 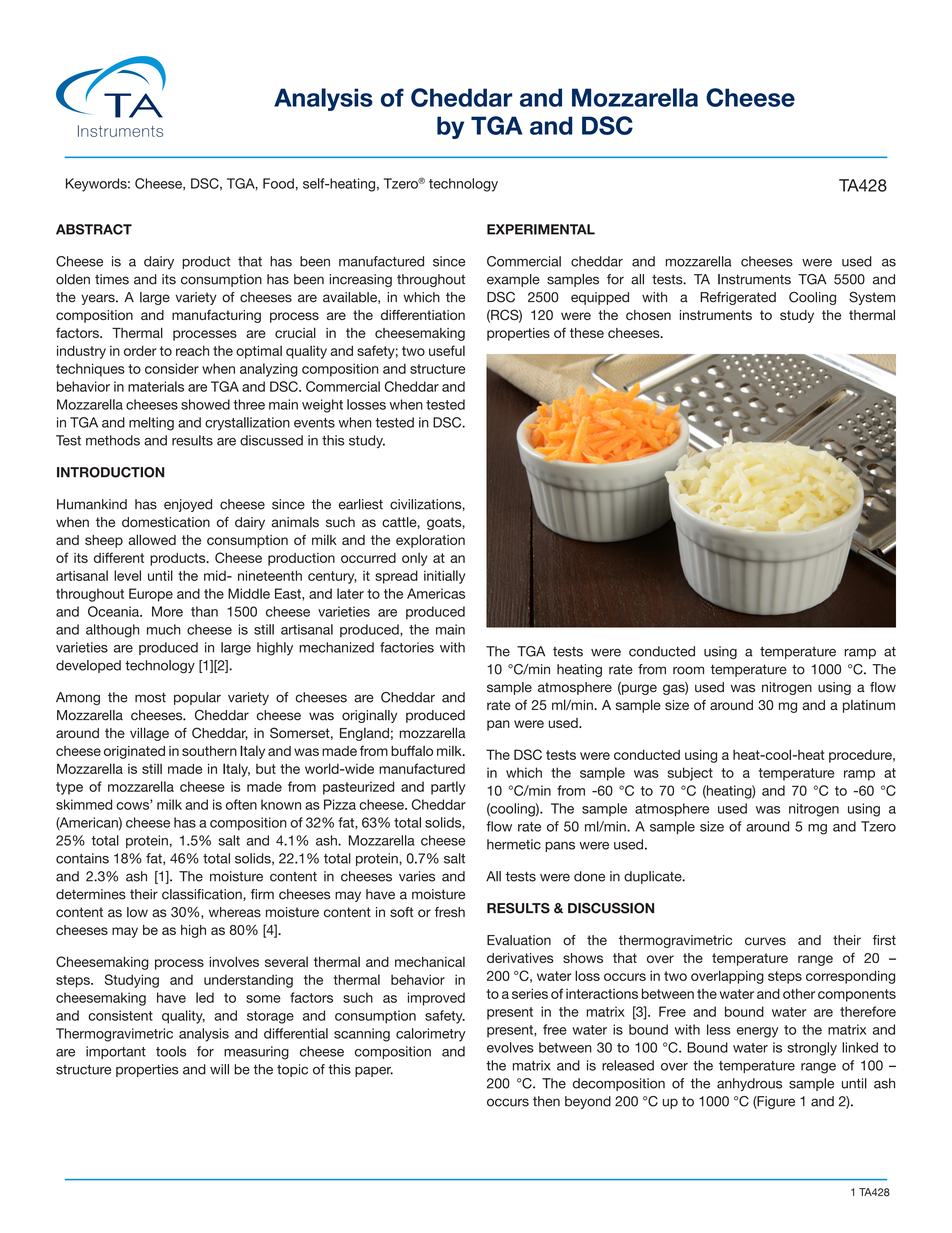 What do you see at coordinates (541, 229) in the document?
I see `EXPERIMENTAL` at bounding box center [541, 229].
